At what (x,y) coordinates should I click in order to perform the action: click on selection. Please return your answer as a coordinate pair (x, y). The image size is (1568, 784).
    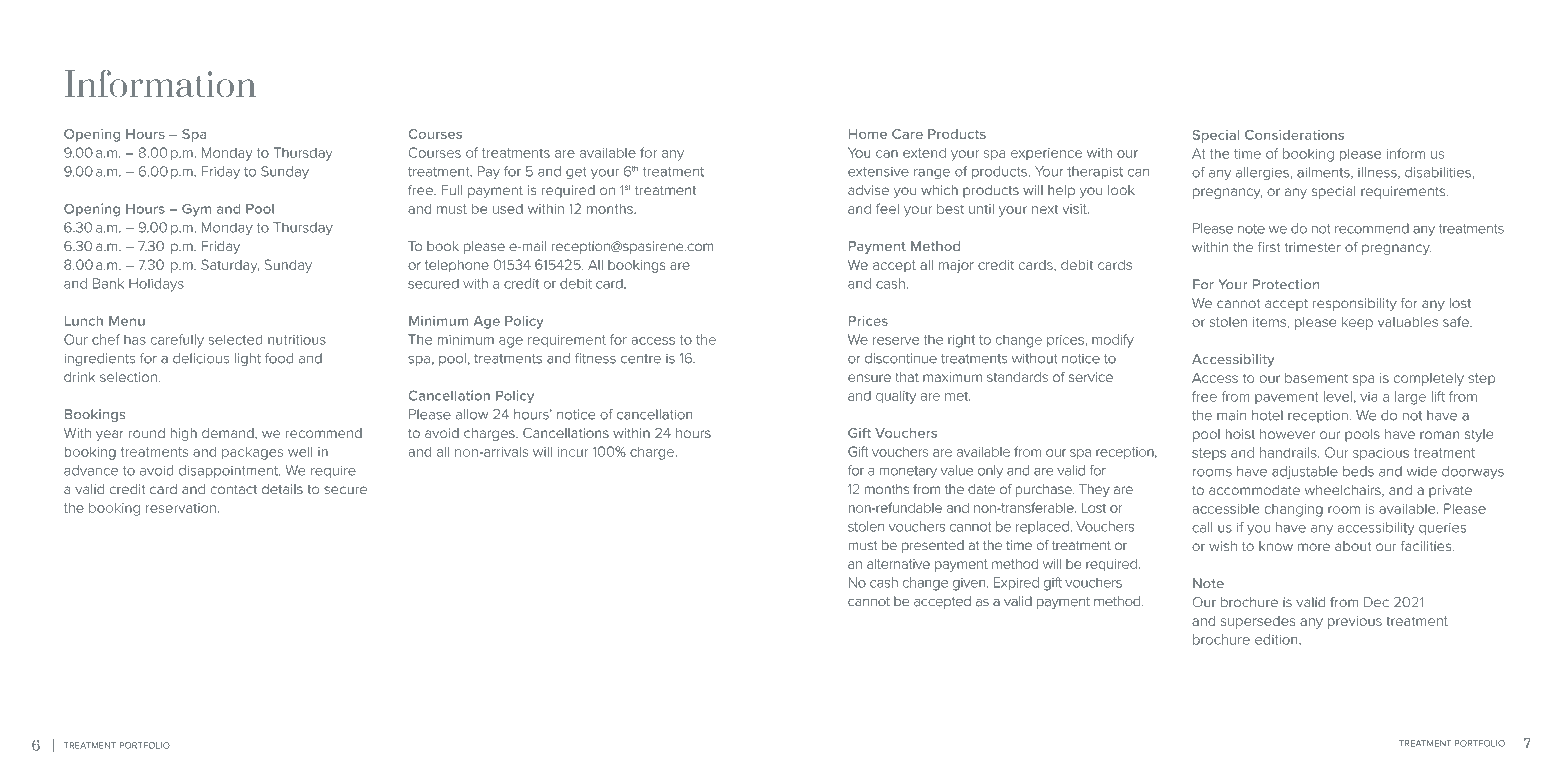
    Looking at the image, I should click on (128, 377).
